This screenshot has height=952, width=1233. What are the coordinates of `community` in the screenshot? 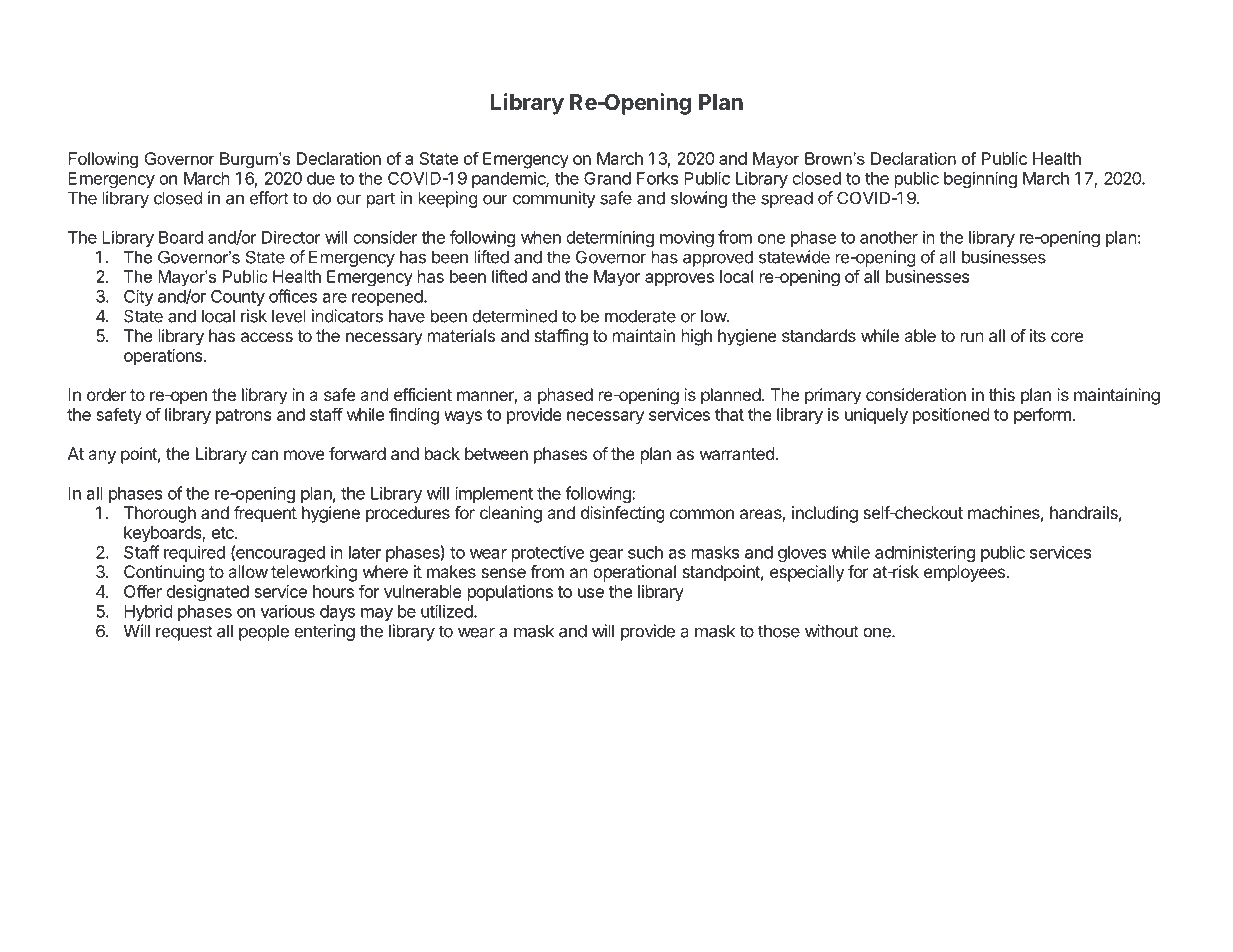 It's located at (554, 199).
